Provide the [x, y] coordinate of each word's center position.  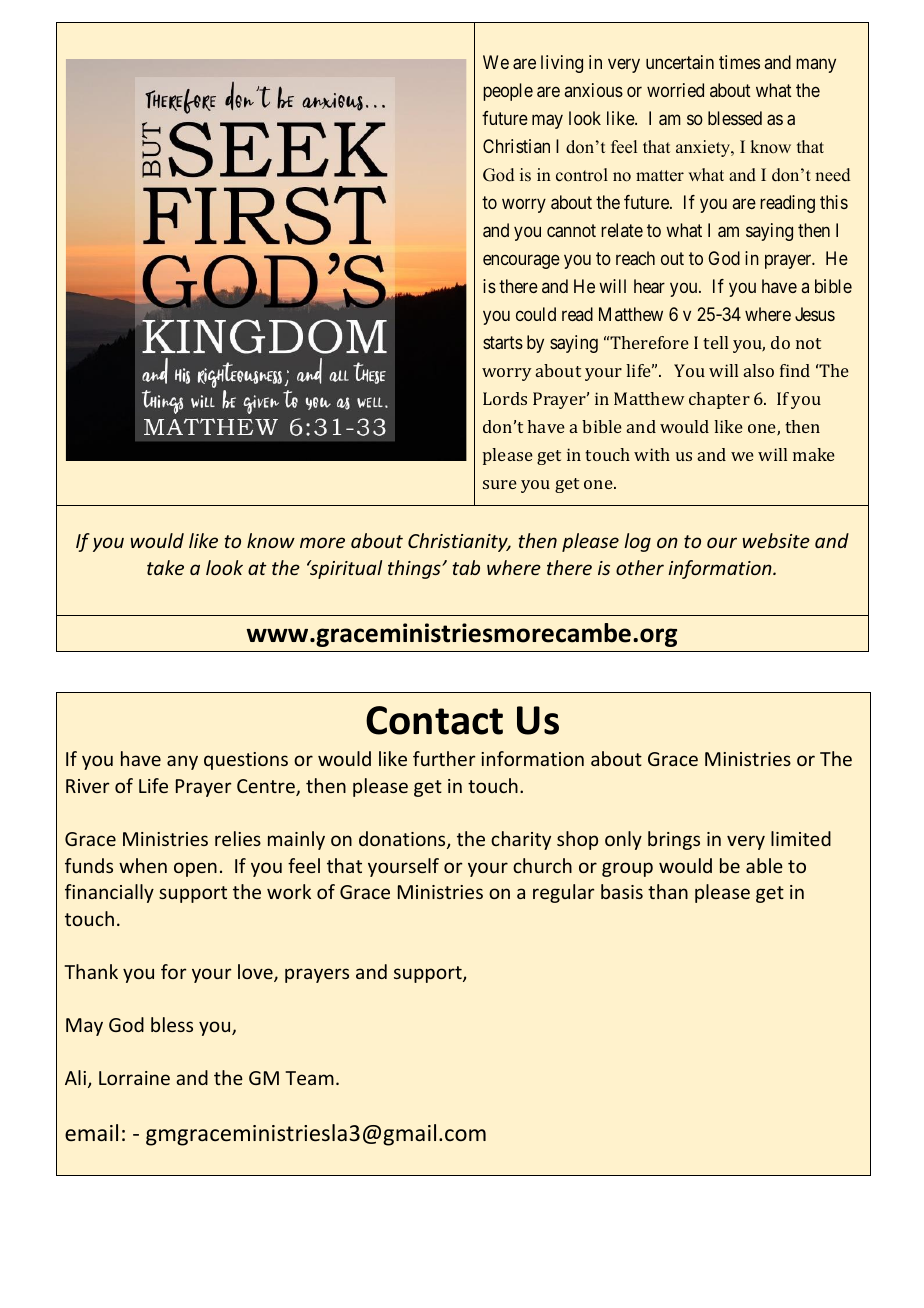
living [562, 64]
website [776, 540]
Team [309, 1078]
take [165, 567]
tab [466, 567]
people [508, 92]
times [739, 62]
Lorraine [134, 1078]
